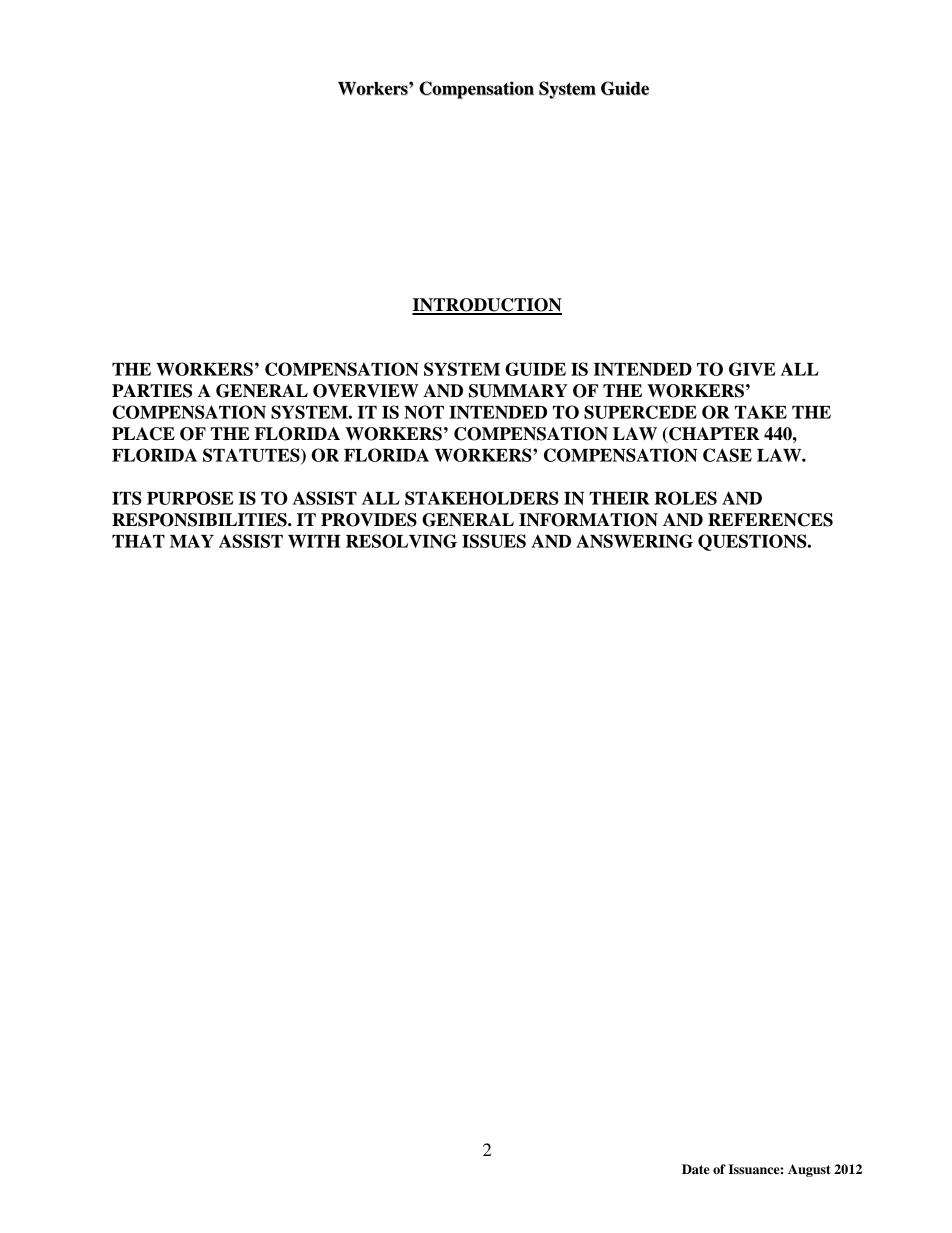 This page has height=1233, width=952. Describe the element at coordinates (138, 541) in the page. I see `THAT` at that location.
